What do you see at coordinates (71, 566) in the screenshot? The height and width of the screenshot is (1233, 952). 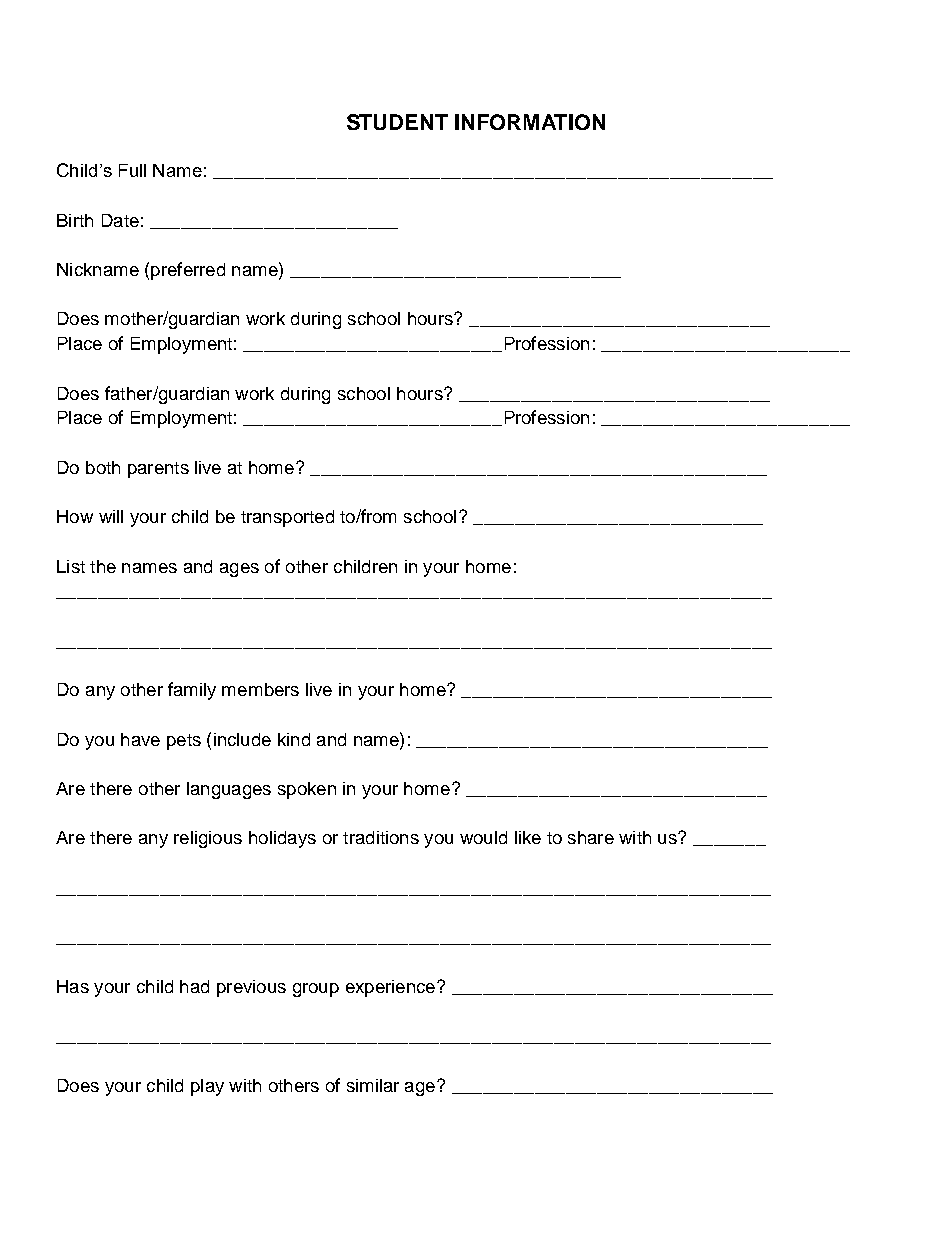 I see `List` at bounding box center [71, 566].
